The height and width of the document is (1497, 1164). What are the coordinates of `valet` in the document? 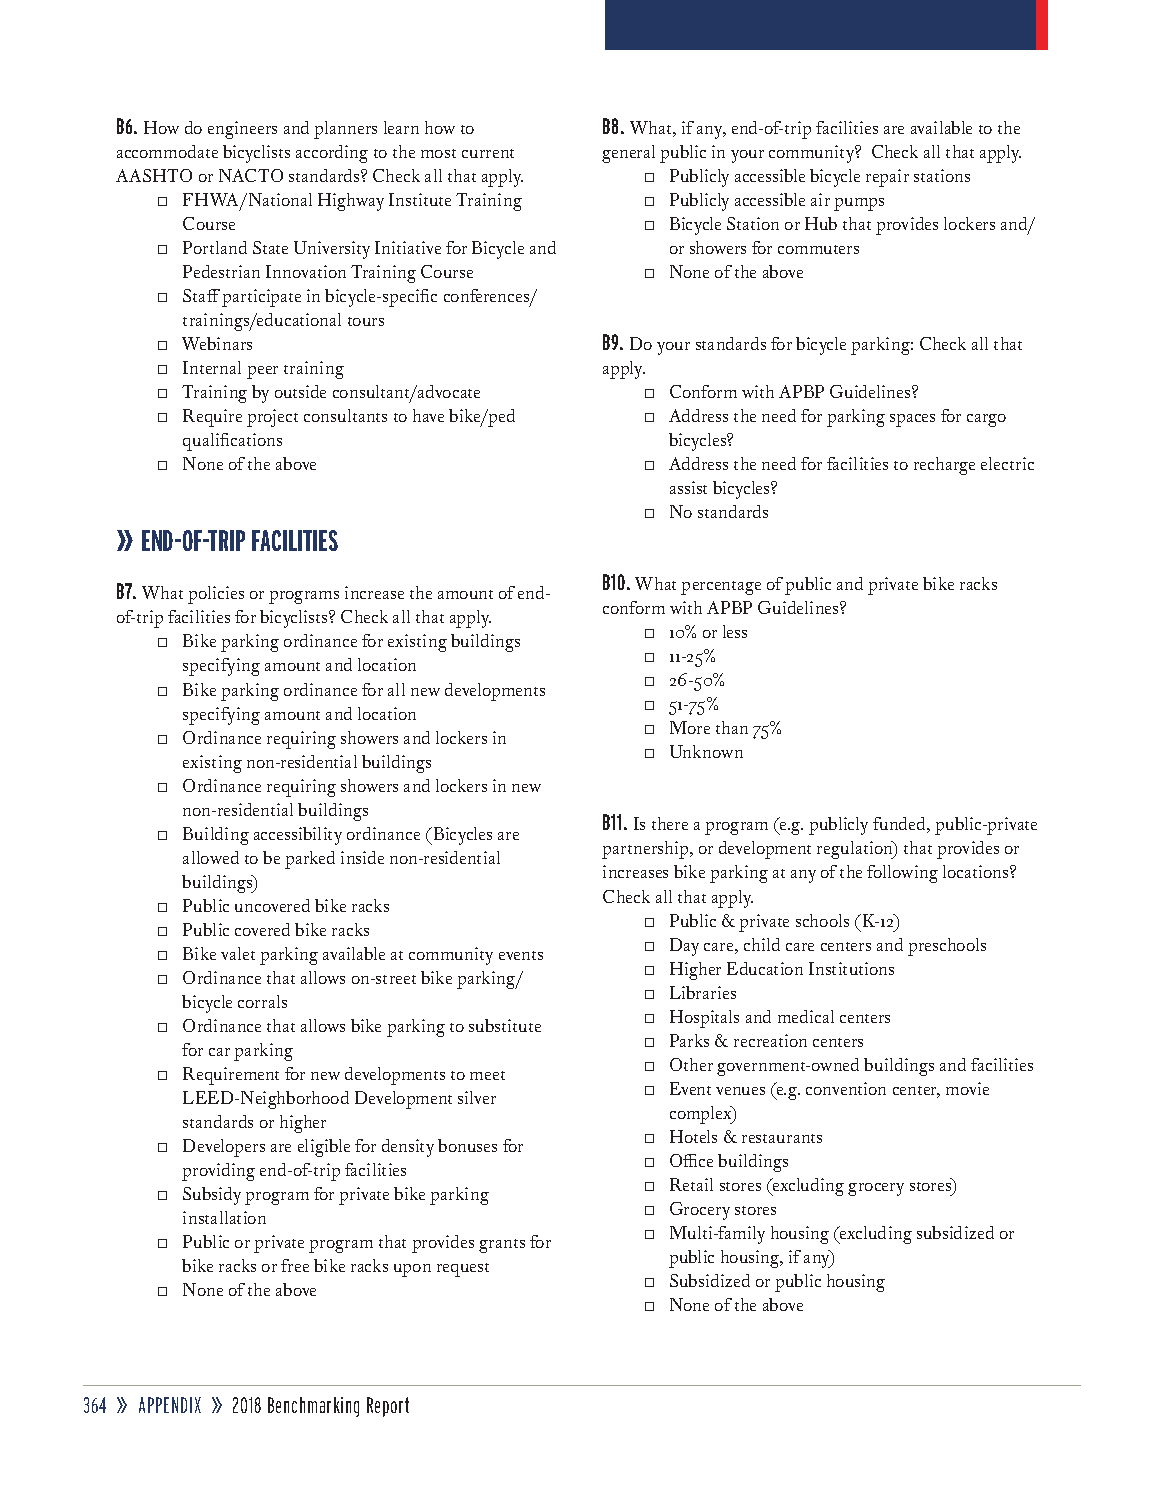 It's located at (238, 953).
